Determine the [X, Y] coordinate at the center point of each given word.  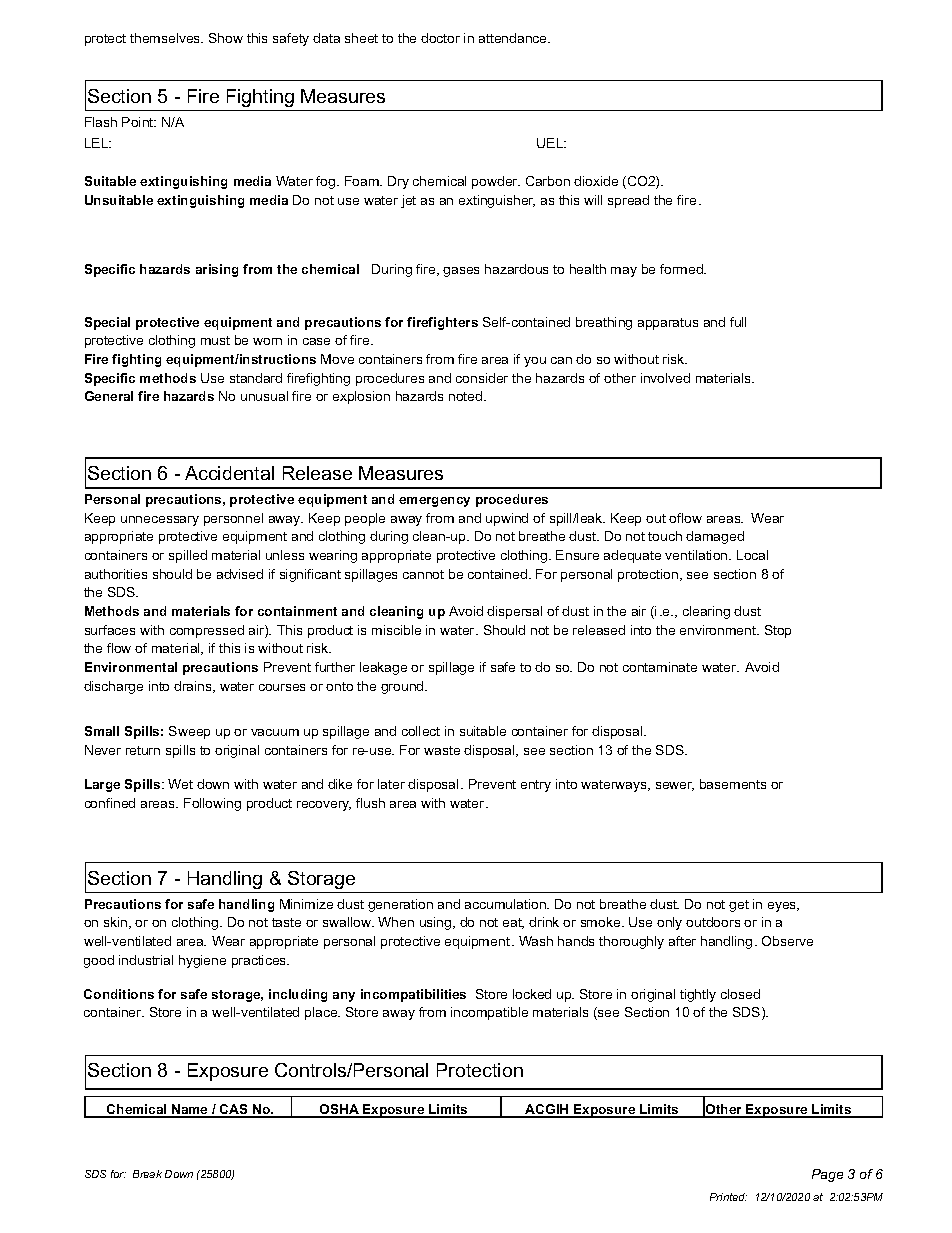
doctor [440, 38]
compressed [207, 631]
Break [147, 1174]
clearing [706, 612]
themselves [166, 38]
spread [628, 201]
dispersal [514, 612]
